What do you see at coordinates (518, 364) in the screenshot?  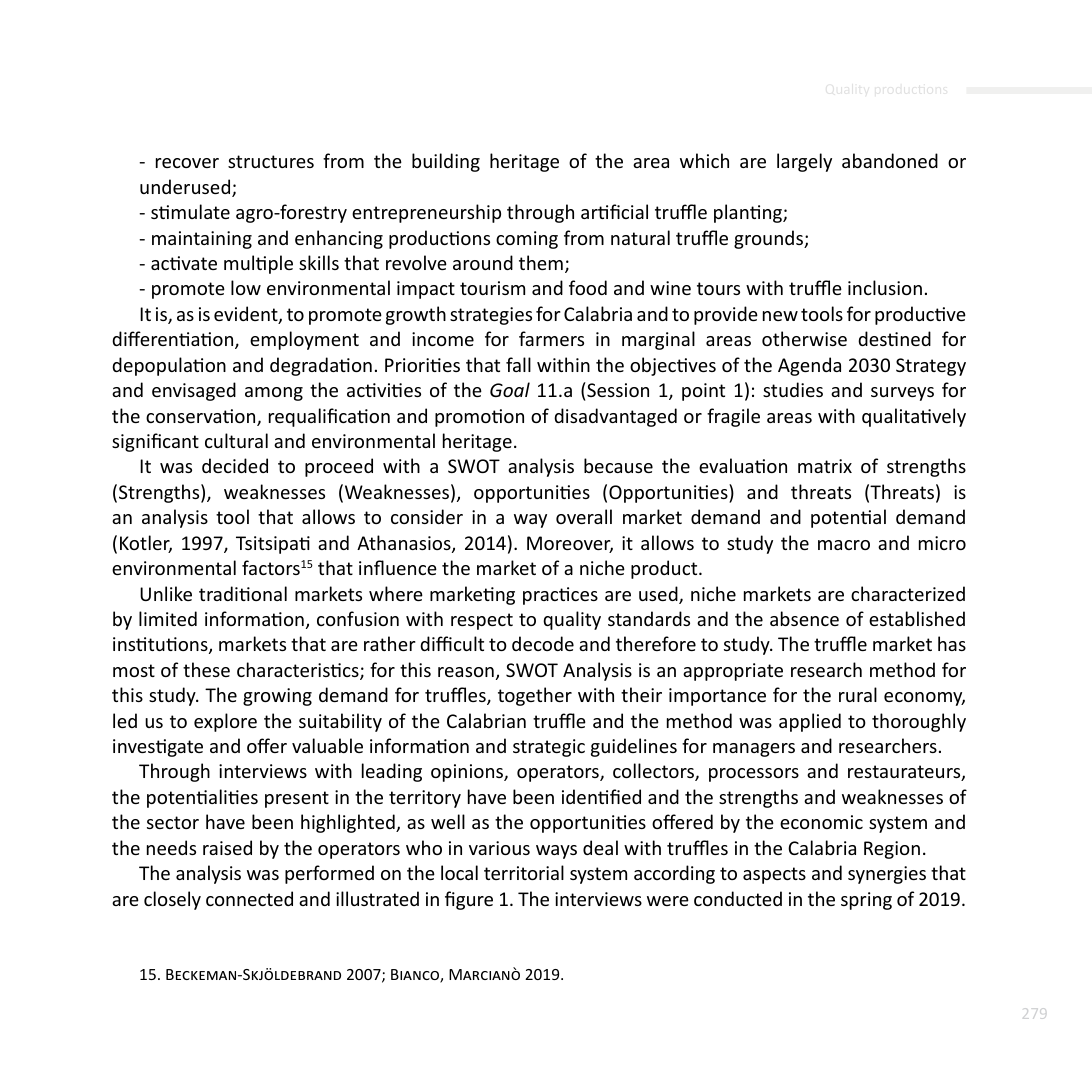 I see `fall` at bounding box center [518, 364].
